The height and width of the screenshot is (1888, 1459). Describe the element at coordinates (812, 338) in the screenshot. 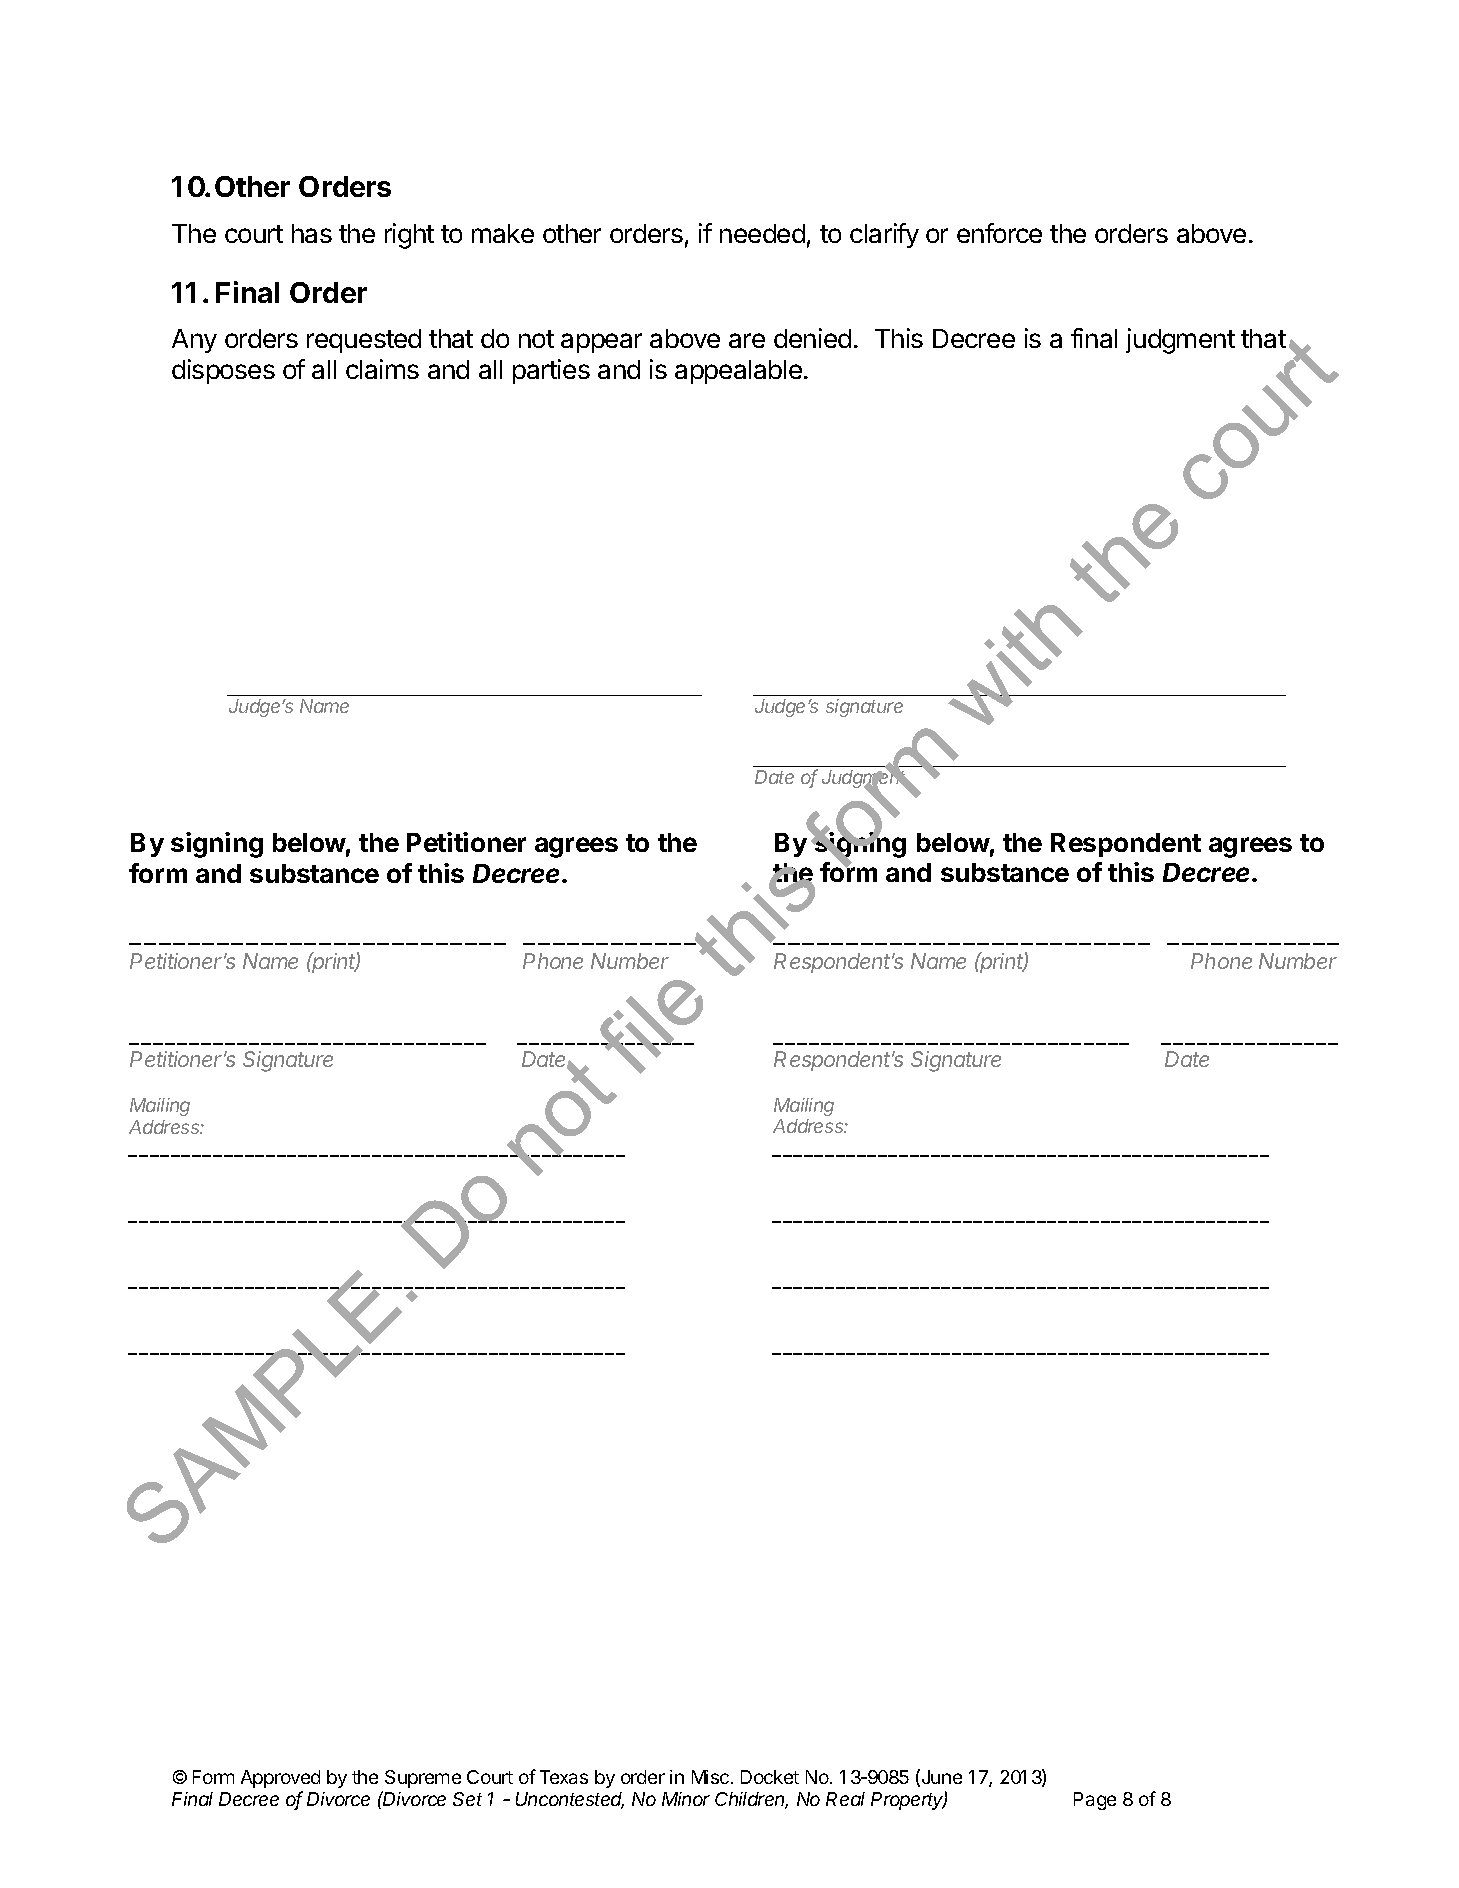

I see `denied` at that location.
